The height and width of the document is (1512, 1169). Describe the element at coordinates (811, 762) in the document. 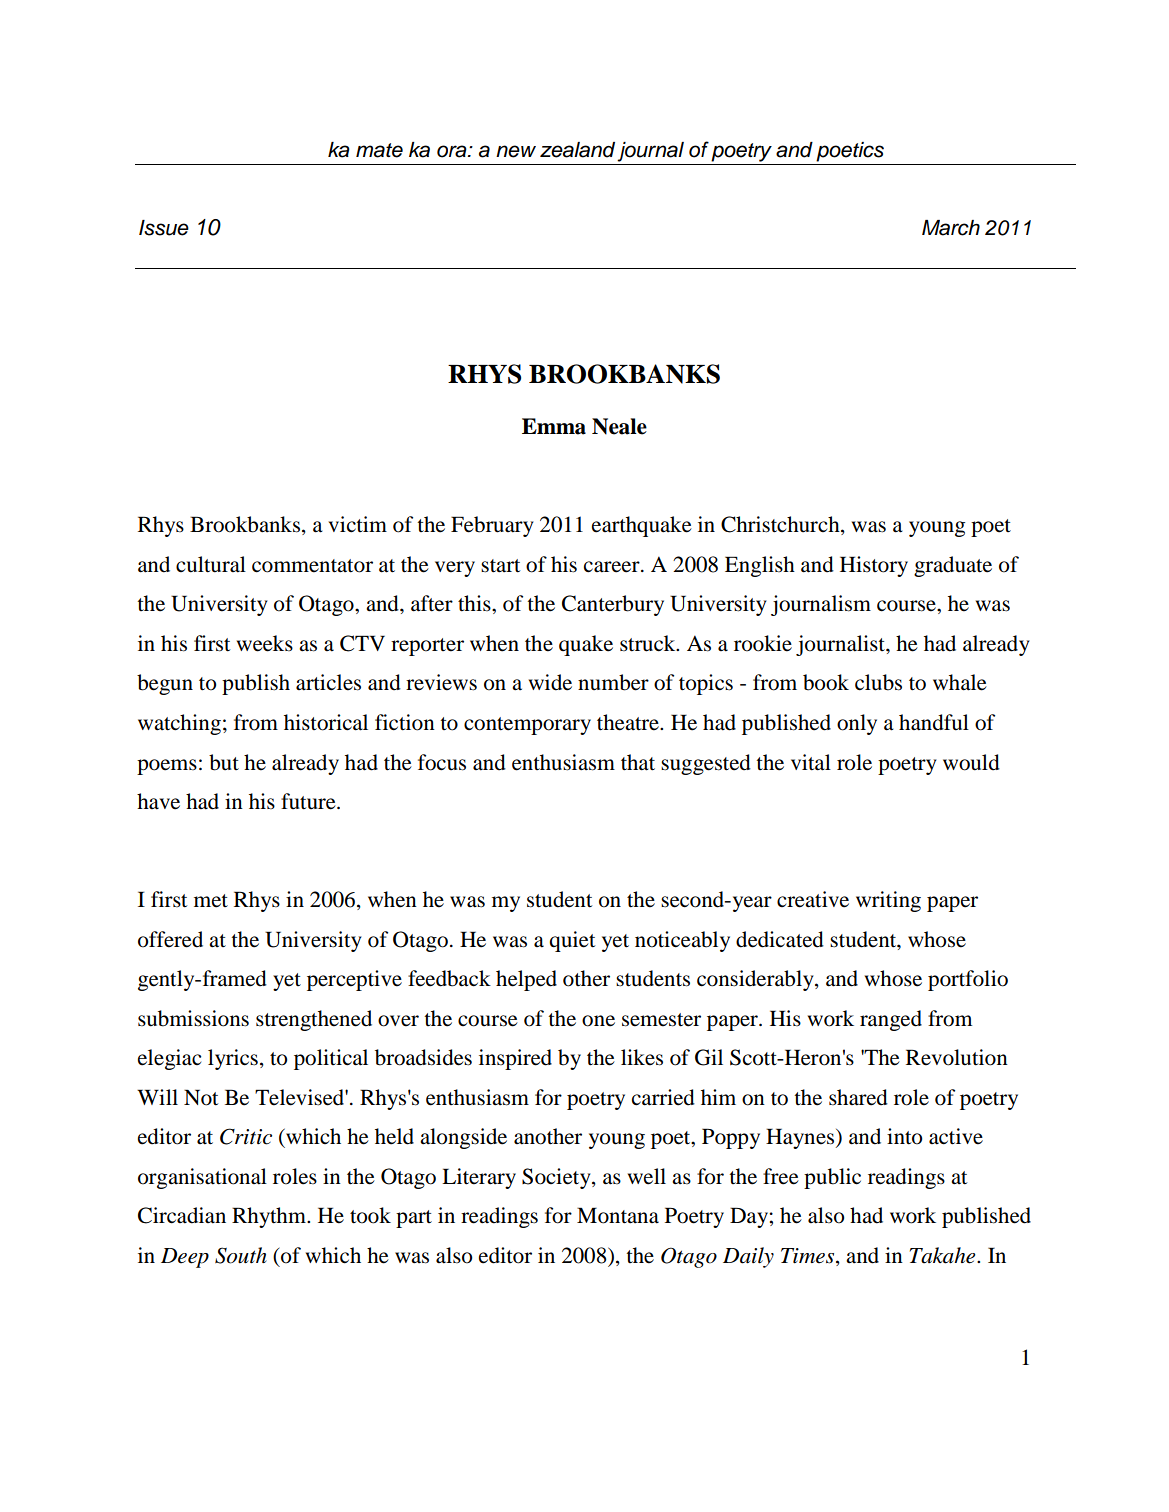

I see `vital` at that location.
